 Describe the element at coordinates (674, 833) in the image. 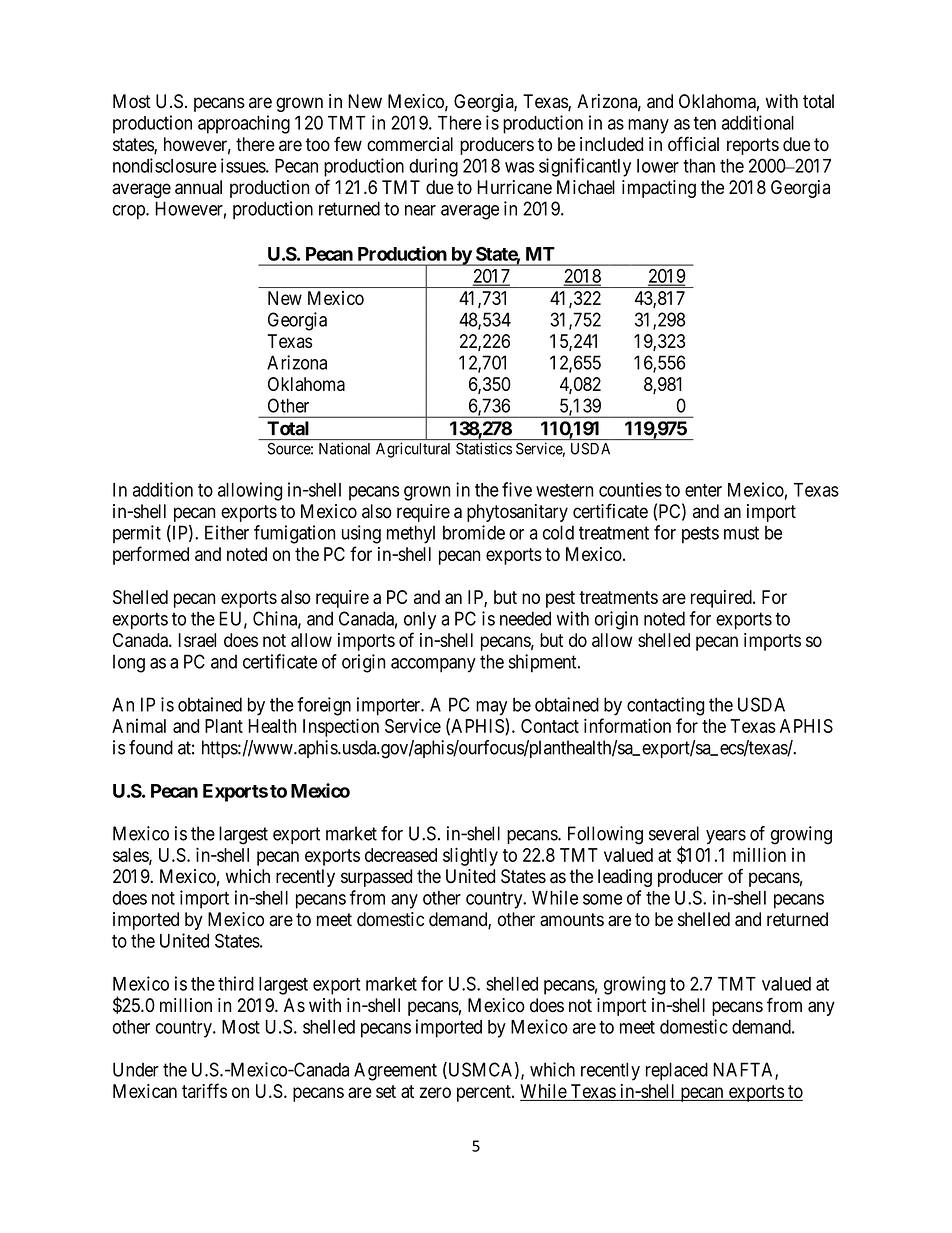

I see `several` at that location.
